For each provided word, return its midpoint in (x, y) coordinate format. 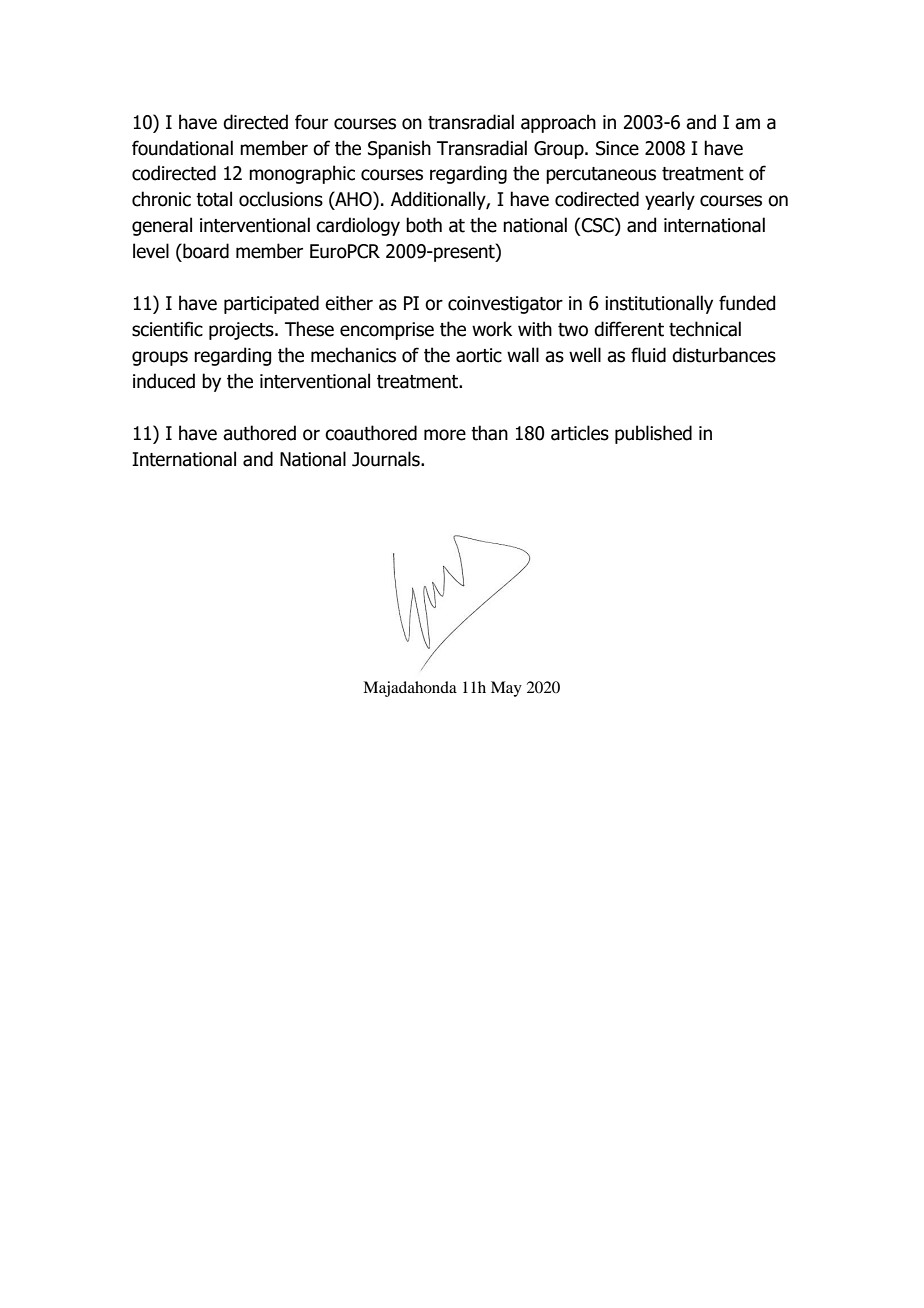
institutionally (659, 304)
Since (617, 148)
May (506, 689)
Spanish (399, 149)
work (492, 329)
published (653, 434)
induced (164, 381)
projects (242, 331)
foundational (182, 148)
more (445, 435)
